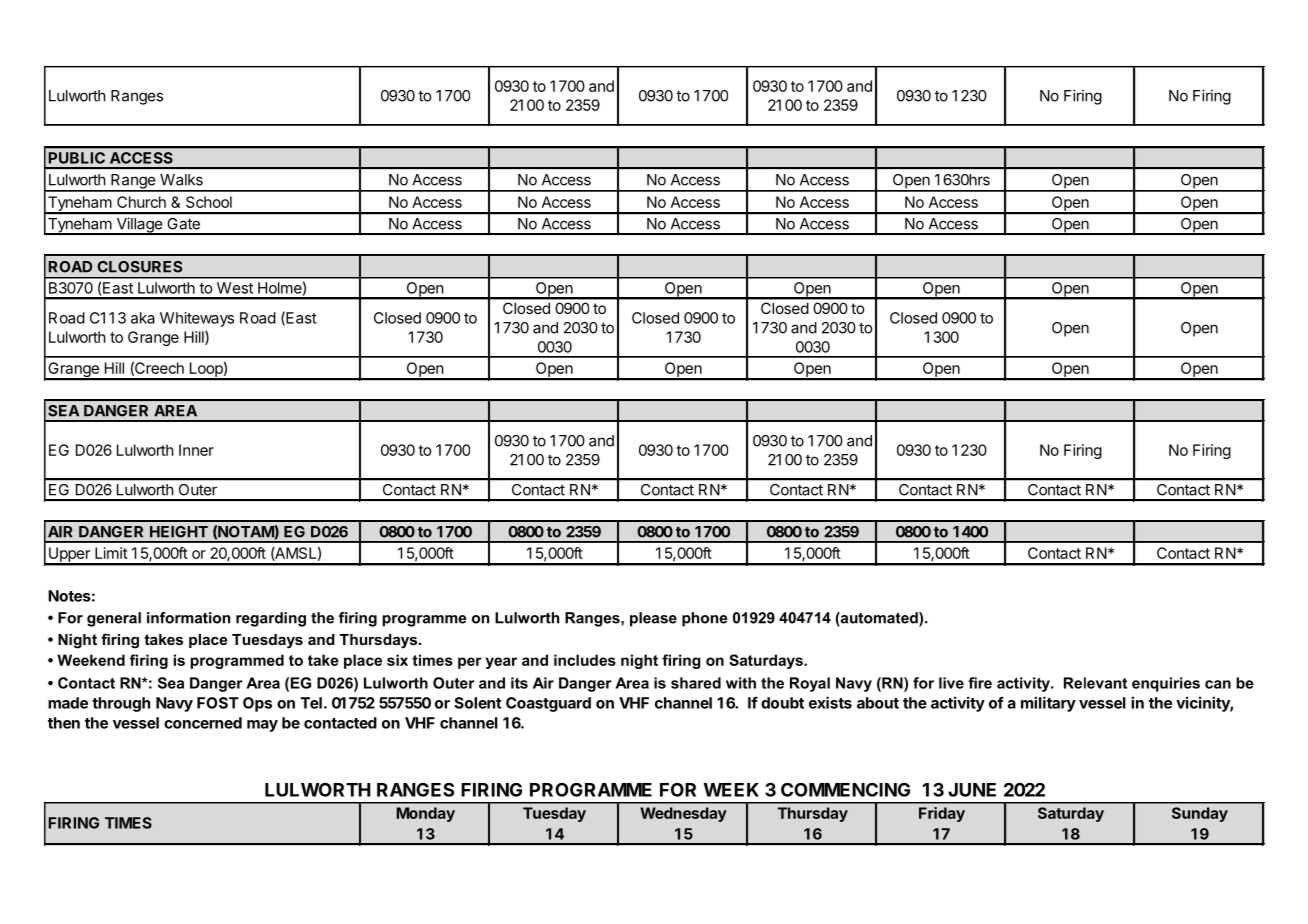 The image size is (1308, 924). Describe the element at coordinates (704, 619) in the document. I see `phone` at that location.
